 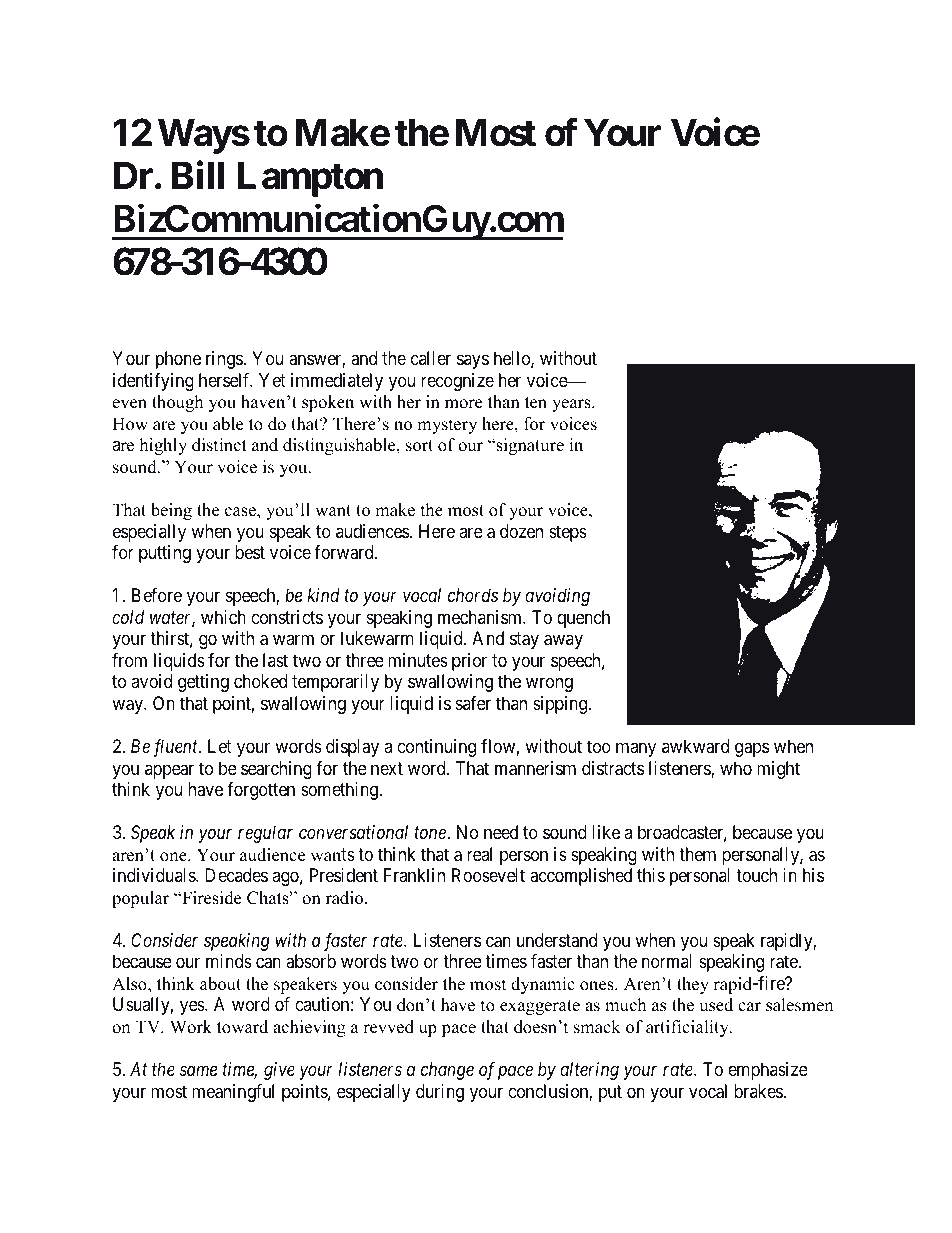 I want to click on them, so click(x=697, y=854).
